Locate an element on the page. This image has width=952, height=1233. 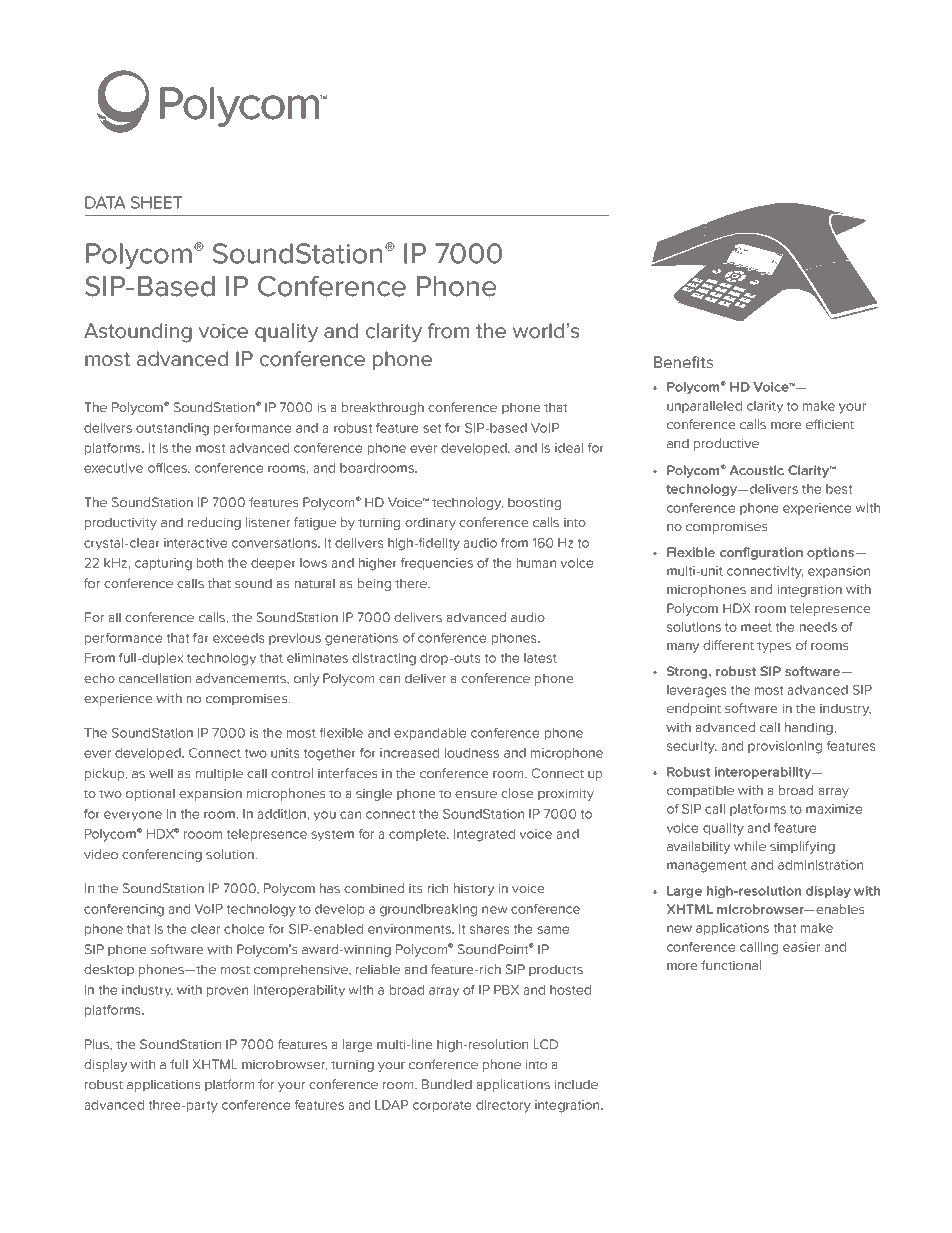
latest is located at coordinates (540, 658).
